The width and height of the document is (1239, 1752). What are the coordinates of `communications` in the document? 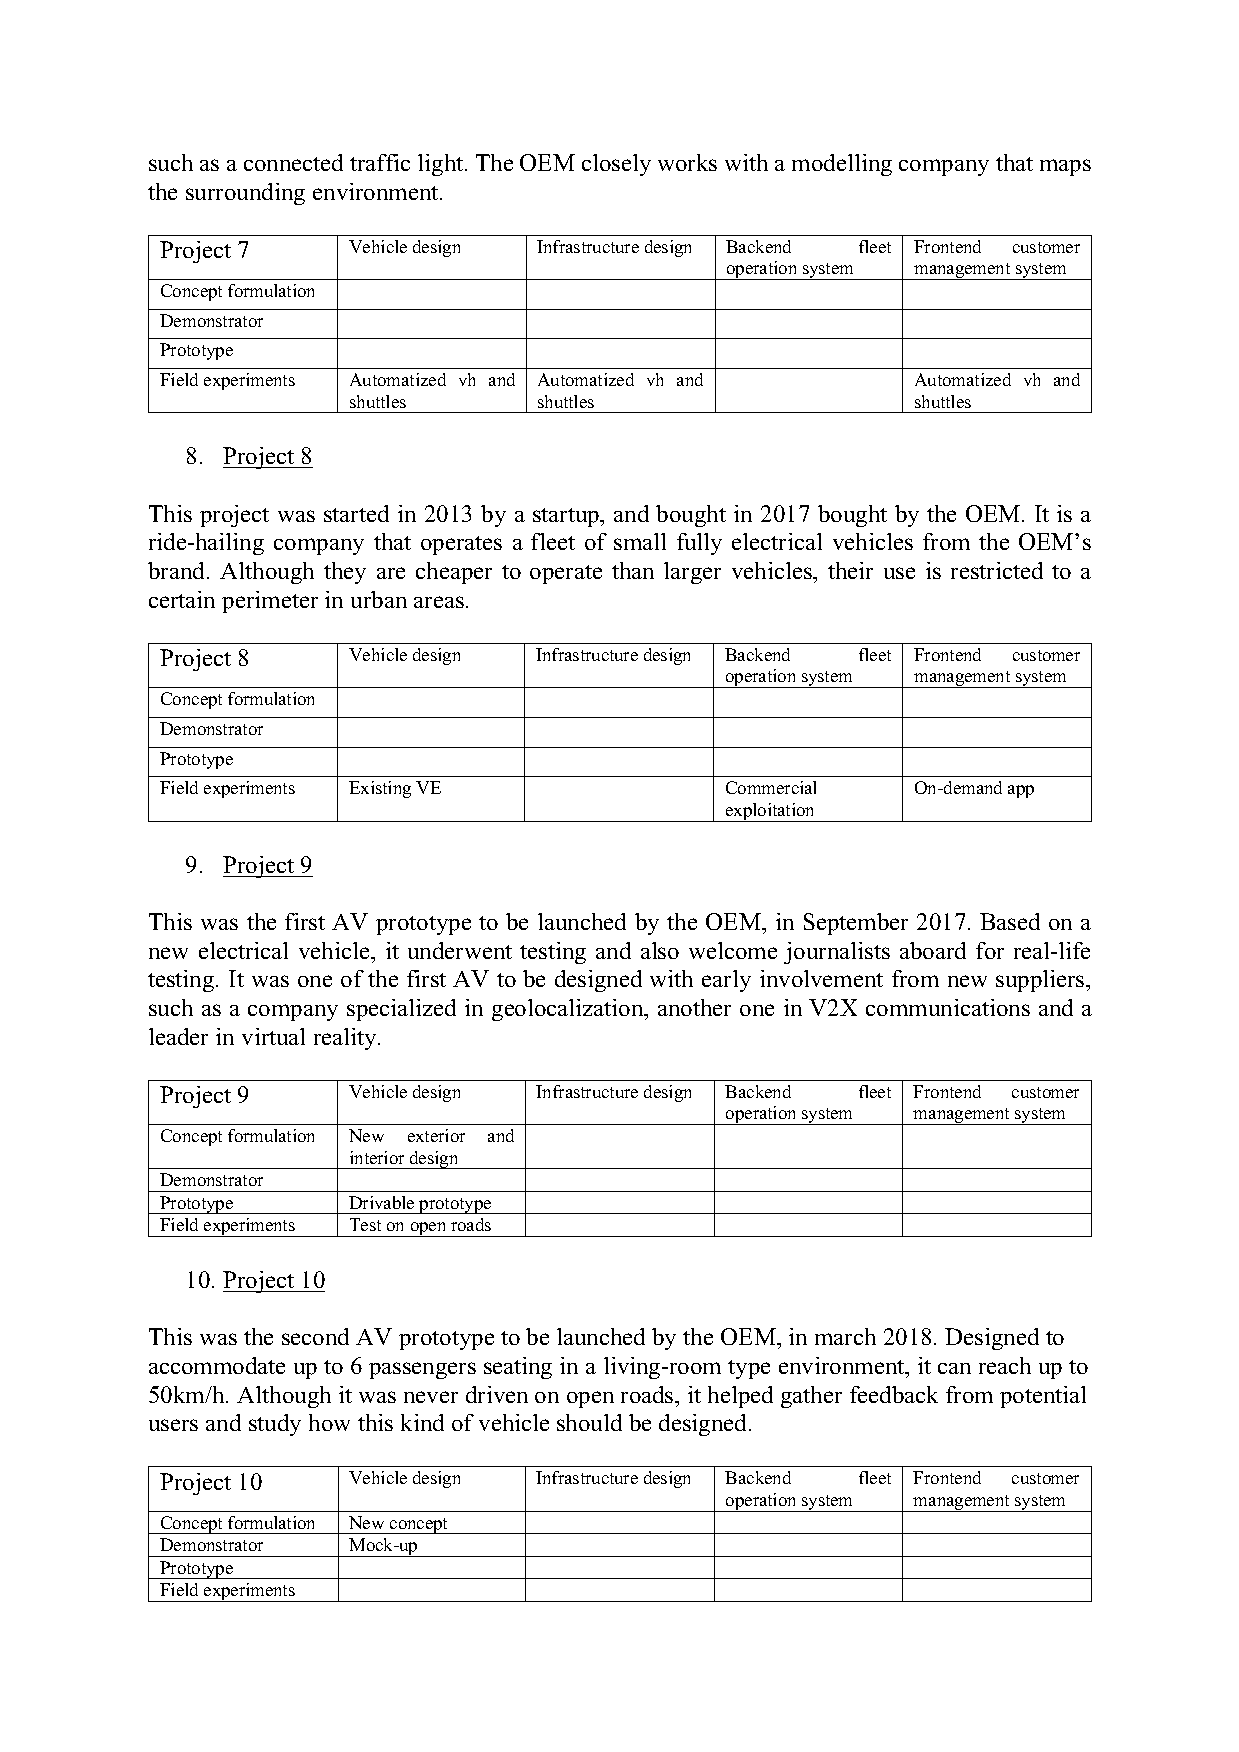 It's located at (948, 1007).
